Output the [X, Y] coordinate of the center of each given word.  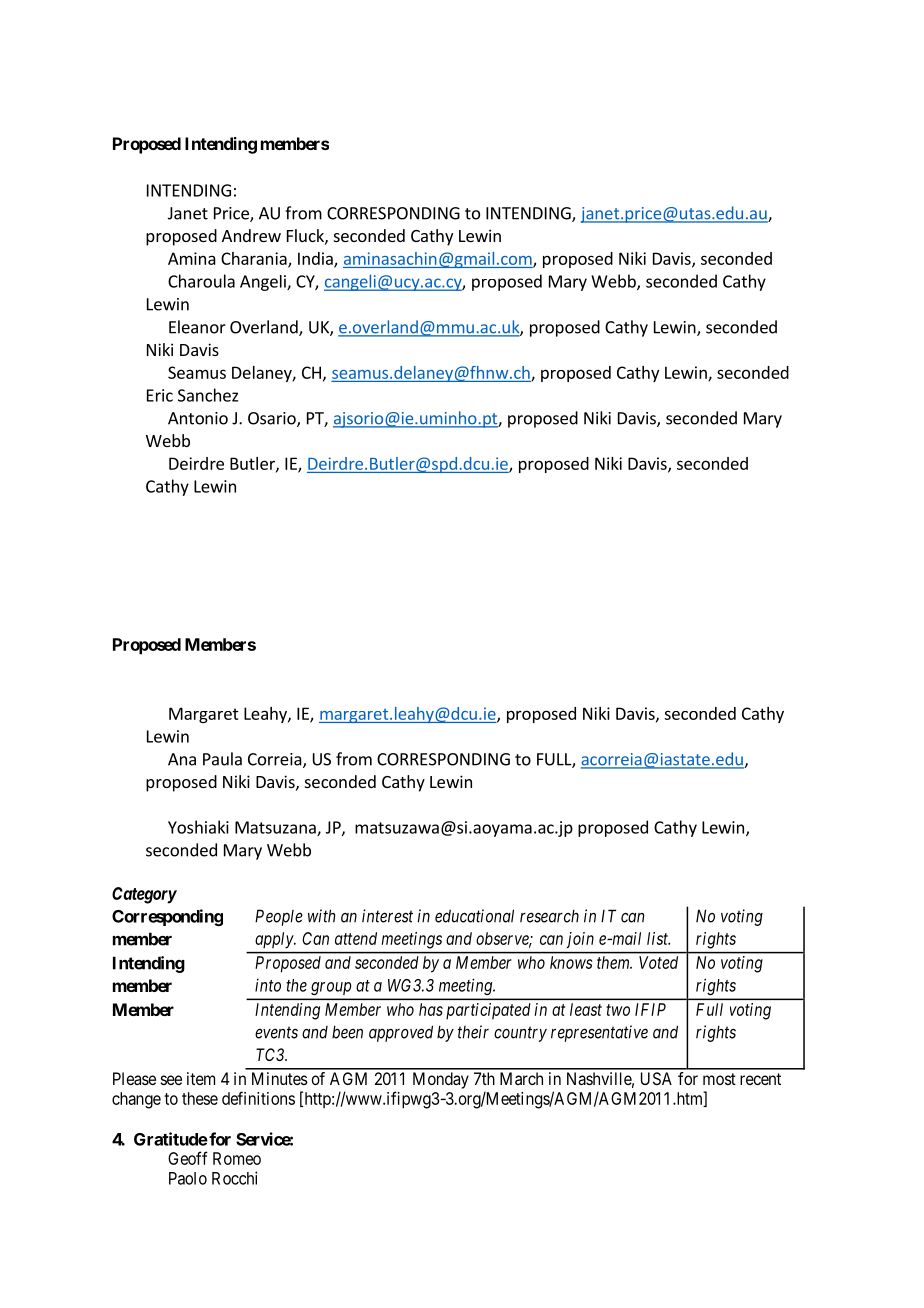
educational [474, 916]
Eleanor [197, 327]
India [316, 259]
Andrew [251, 235]
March [521, 1078]
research [549, 916]
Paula [222, 759]
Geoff [188, 1158]
